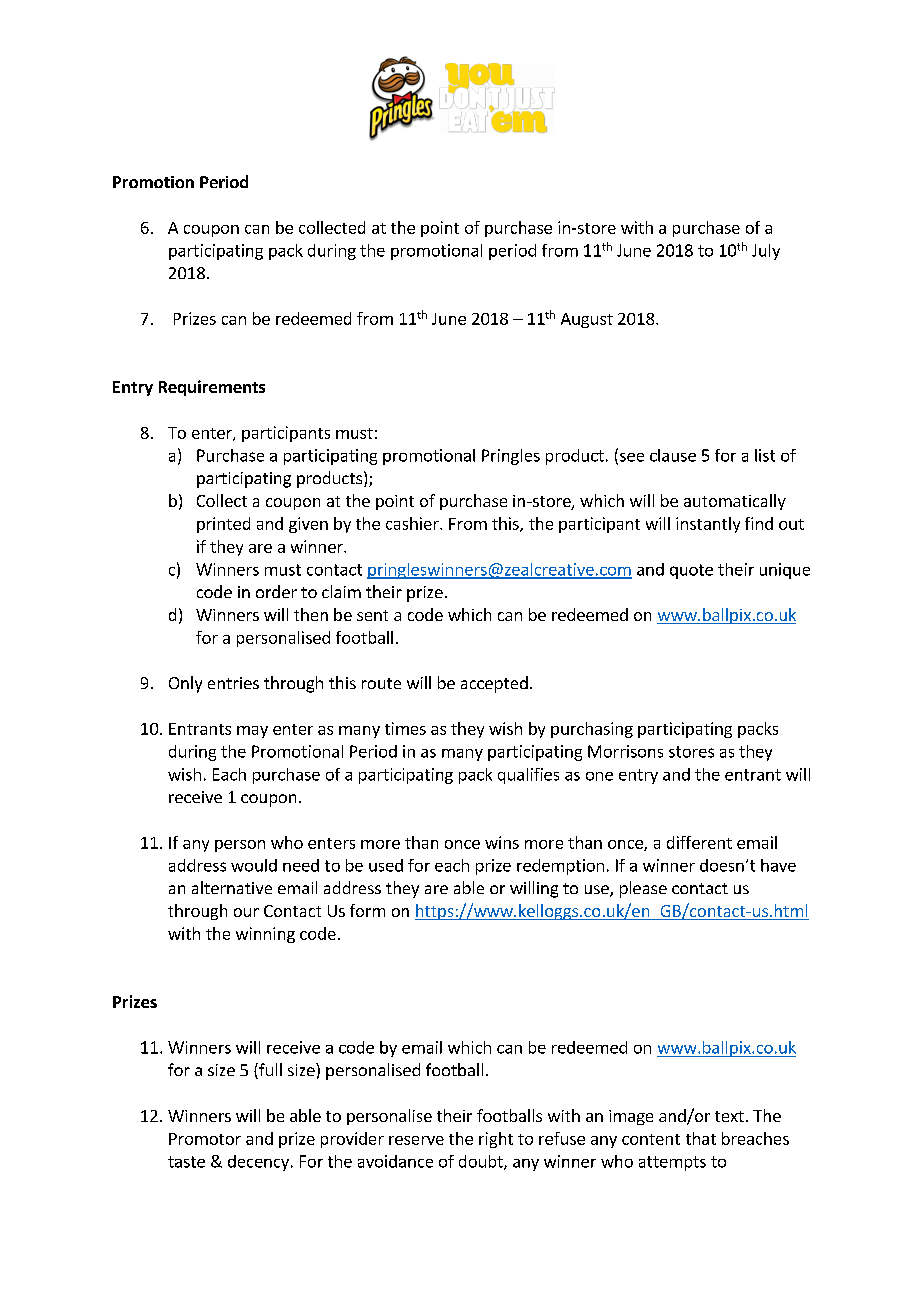 The image size is (924, 1309). What do you see at coordinates (592, 730) in the page?
I see `purchasing` at bounding box center [592, 730].
